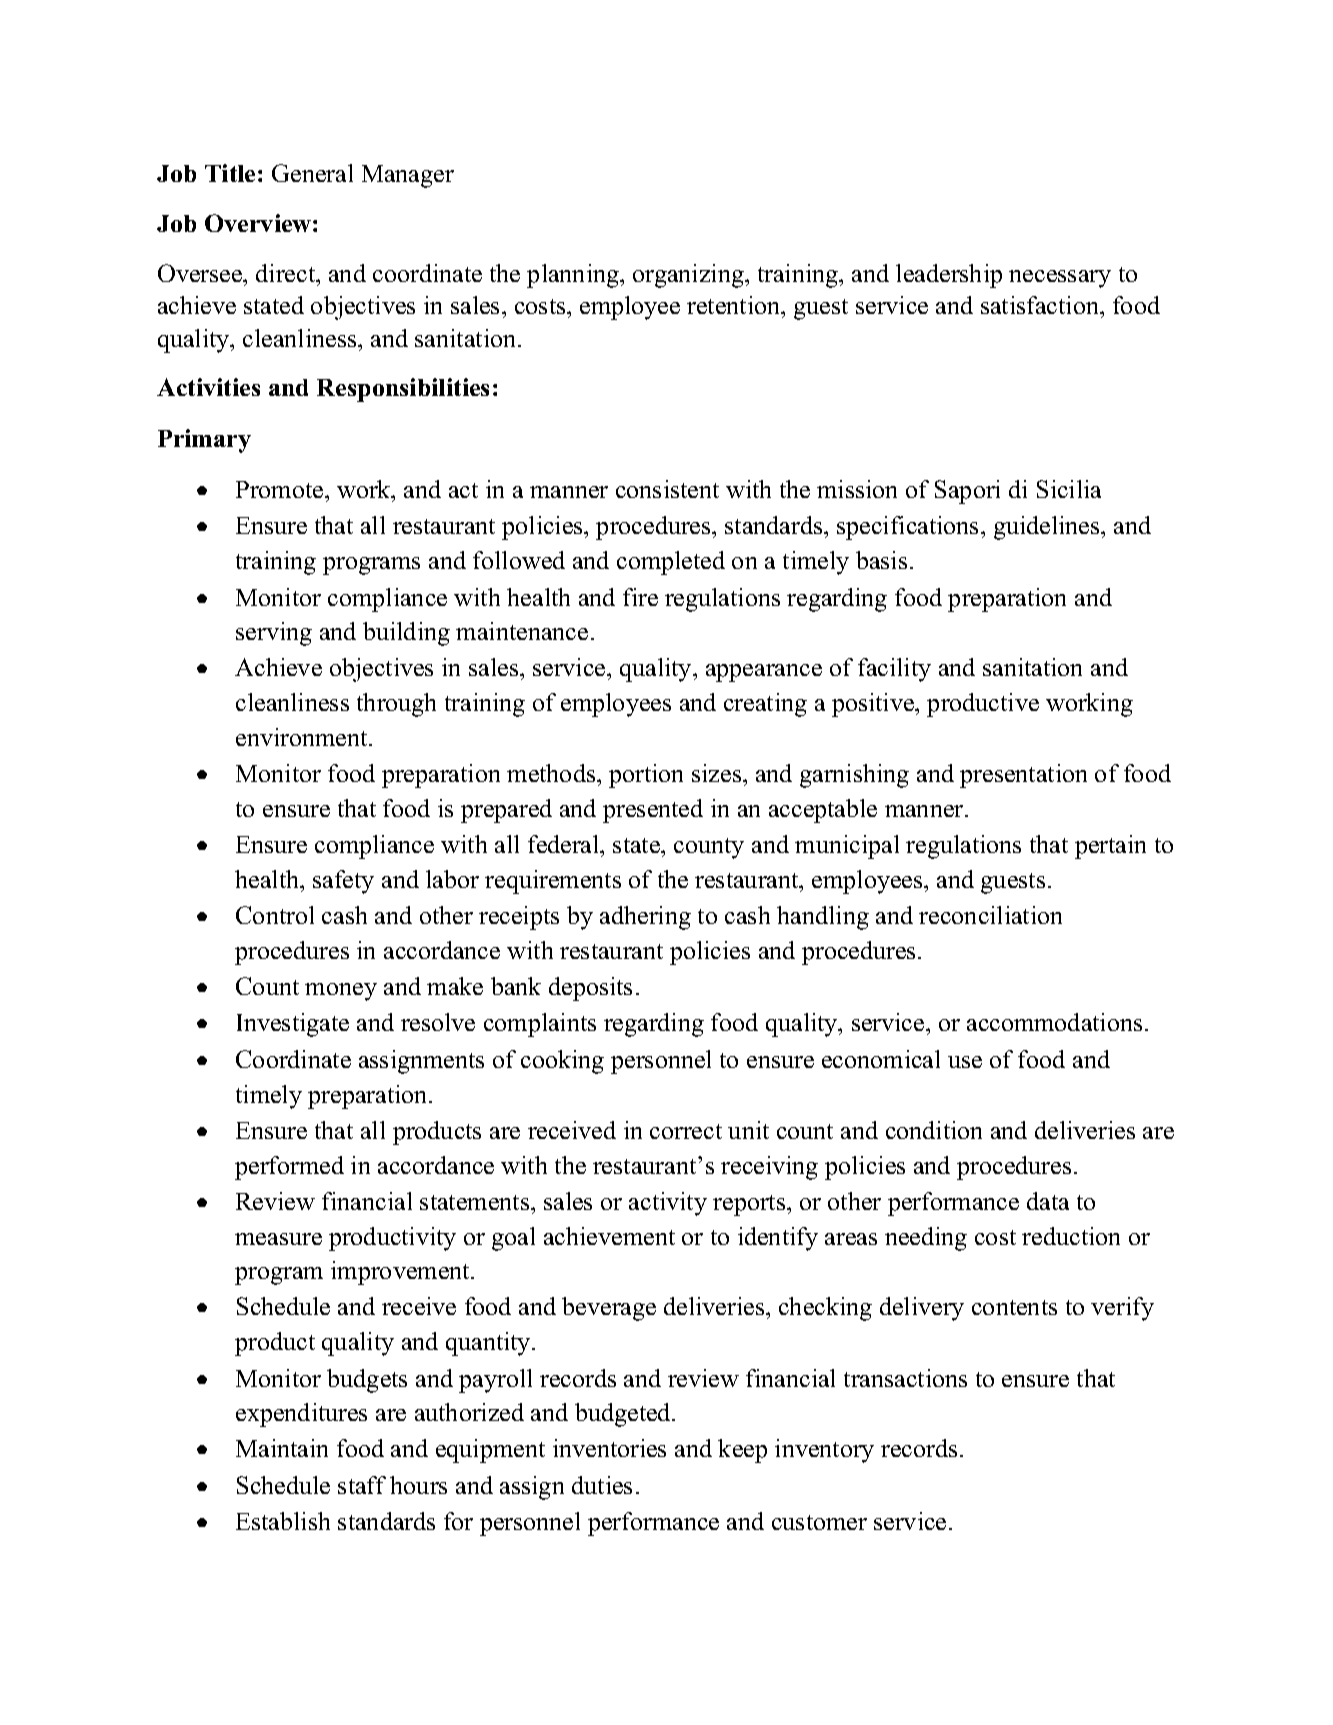  Describe the element at coordinates (602, 1485) in the screenshot. I see `duties` at that location.
